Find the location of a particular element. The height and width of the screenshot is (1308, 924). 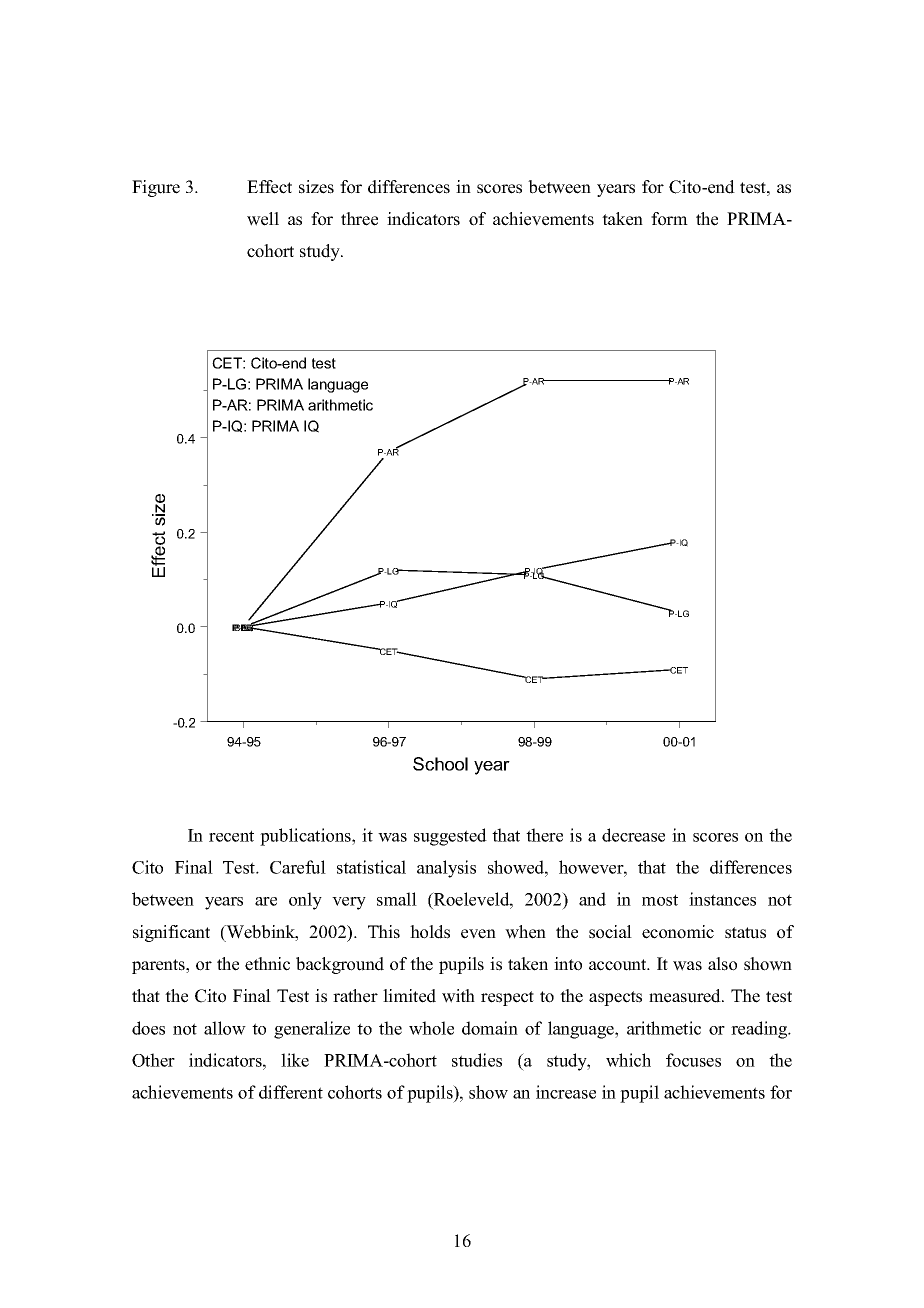

studies is located at coordinates (477, 1060).
